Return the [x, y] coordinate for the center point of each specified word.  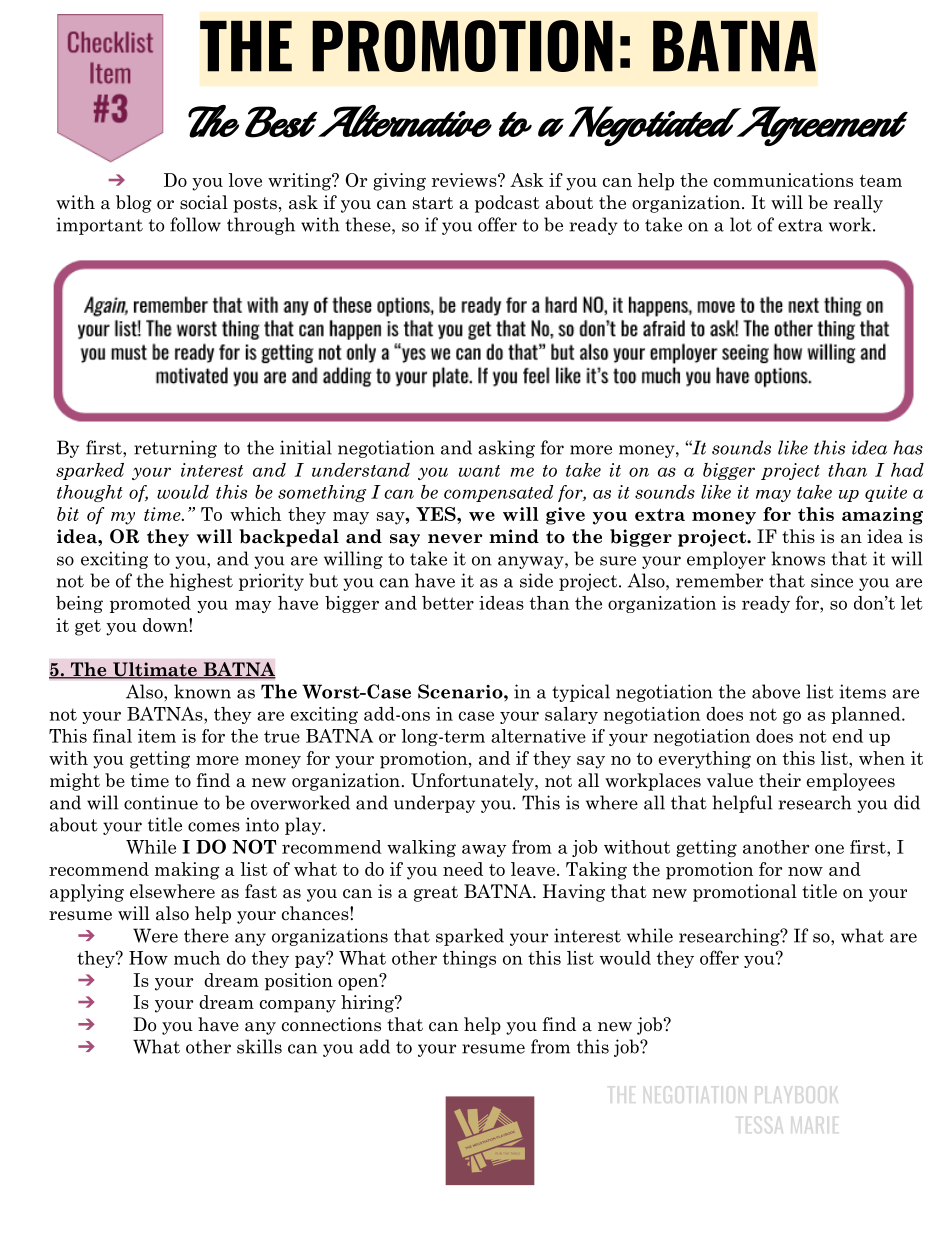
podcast [507, 204]
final [112, 736]
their [780, 780]
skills [259, 1046]
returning [175, 449]
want [479, 471]
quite [886, 493]
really [858, 204]
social [204, 202]
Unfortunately [473, 782]
